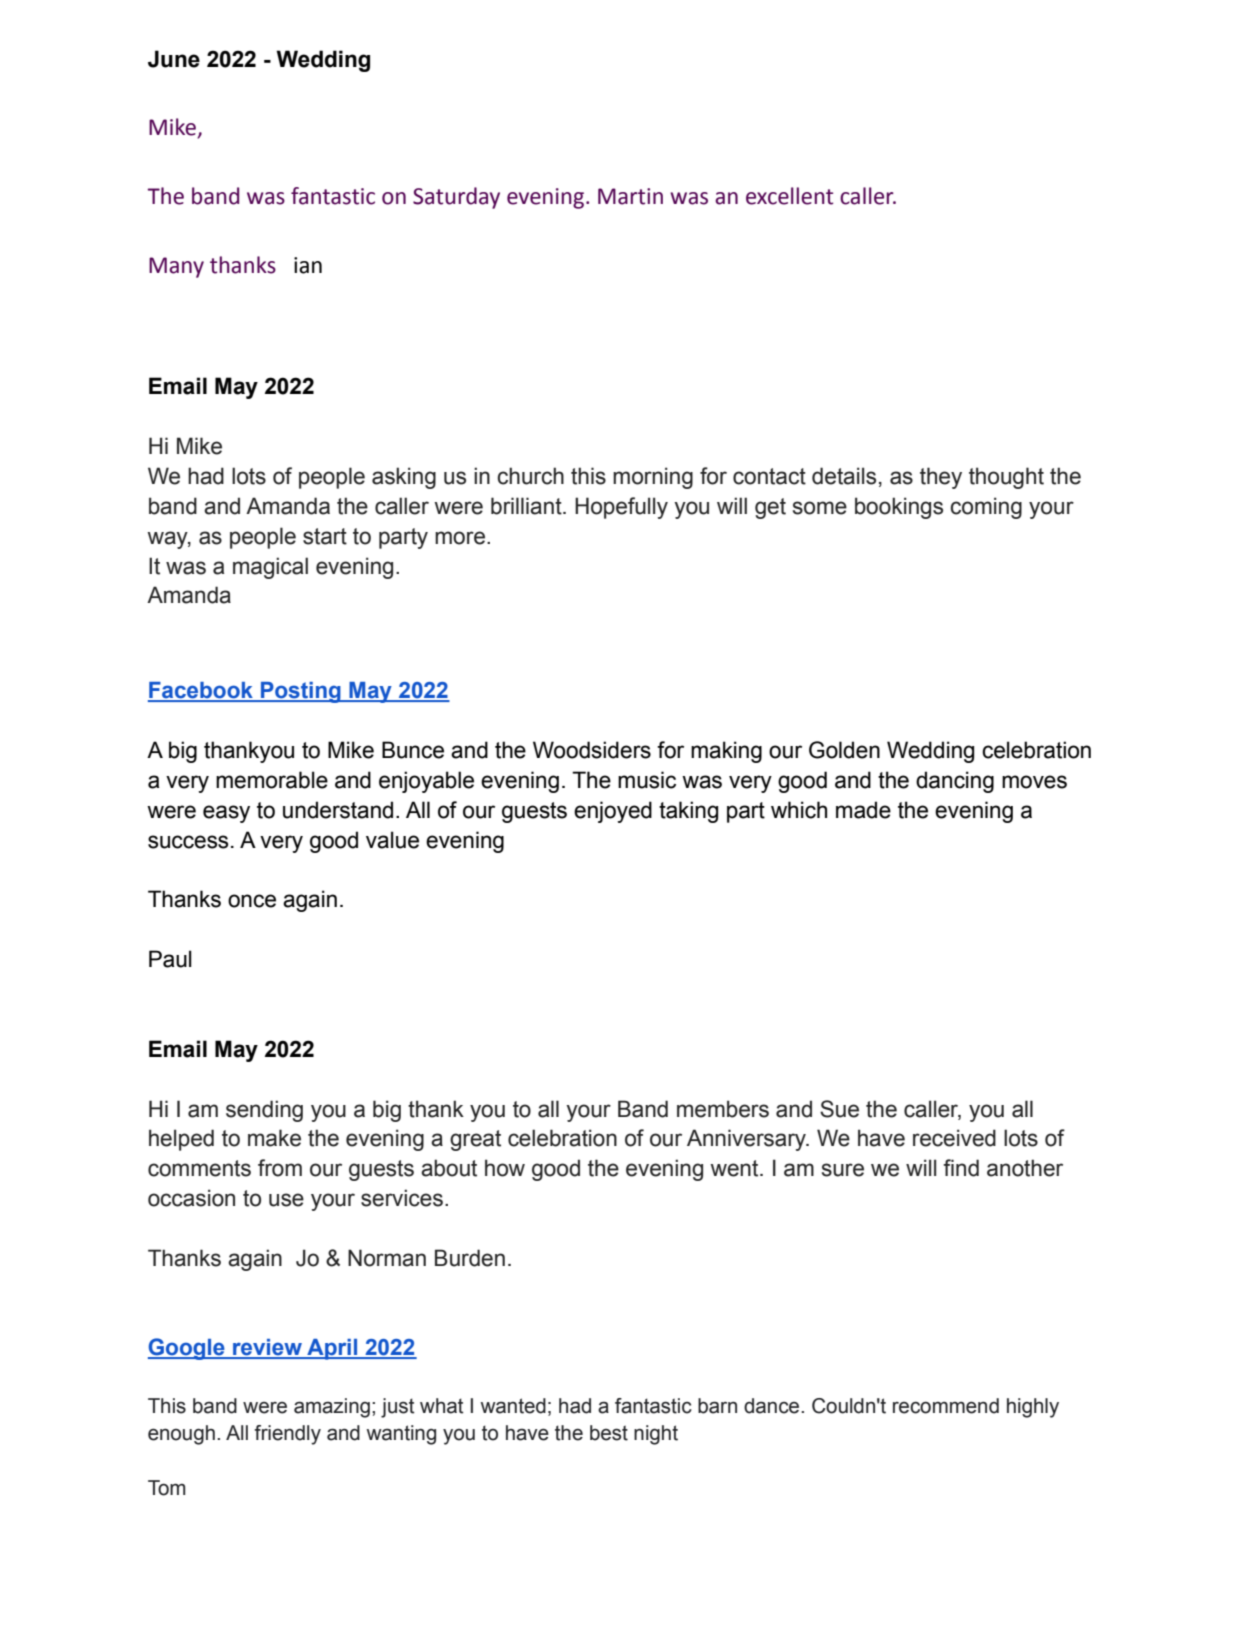  I want to click on excellent, so click(789, 196).
